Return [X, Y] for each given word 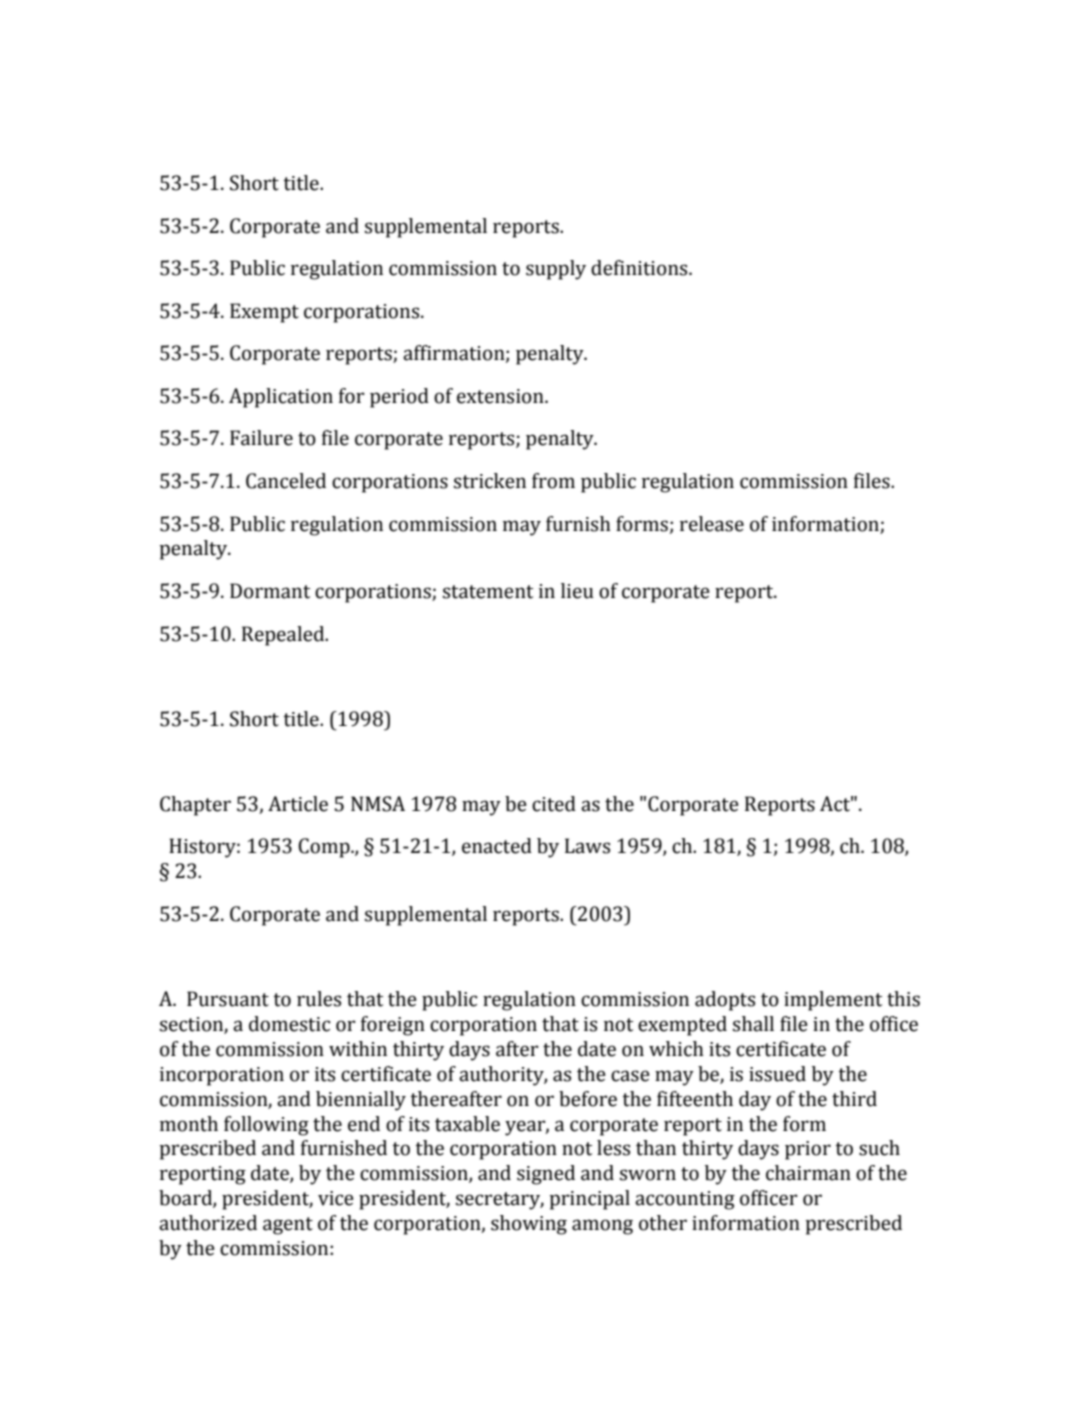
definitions [640, 268]
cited [554, 804]
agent [288, 1226]
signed [546, 1175]
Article [298, 804]
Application [281, 398]
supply [556, 270]
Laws [587, 846]
